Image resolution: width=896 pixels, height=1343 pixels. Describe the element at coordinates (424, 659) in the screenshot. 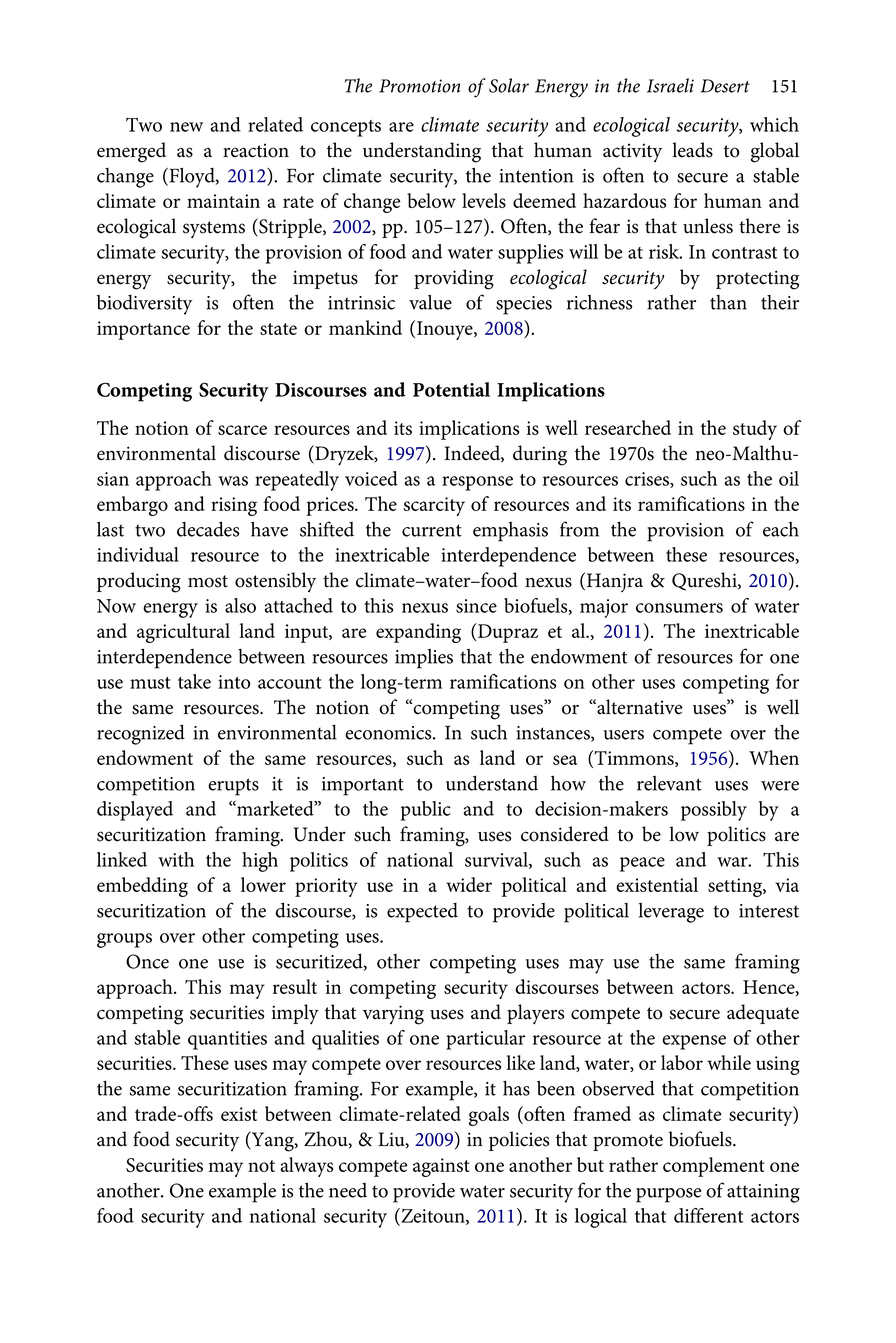

I see `implies` at that location.
